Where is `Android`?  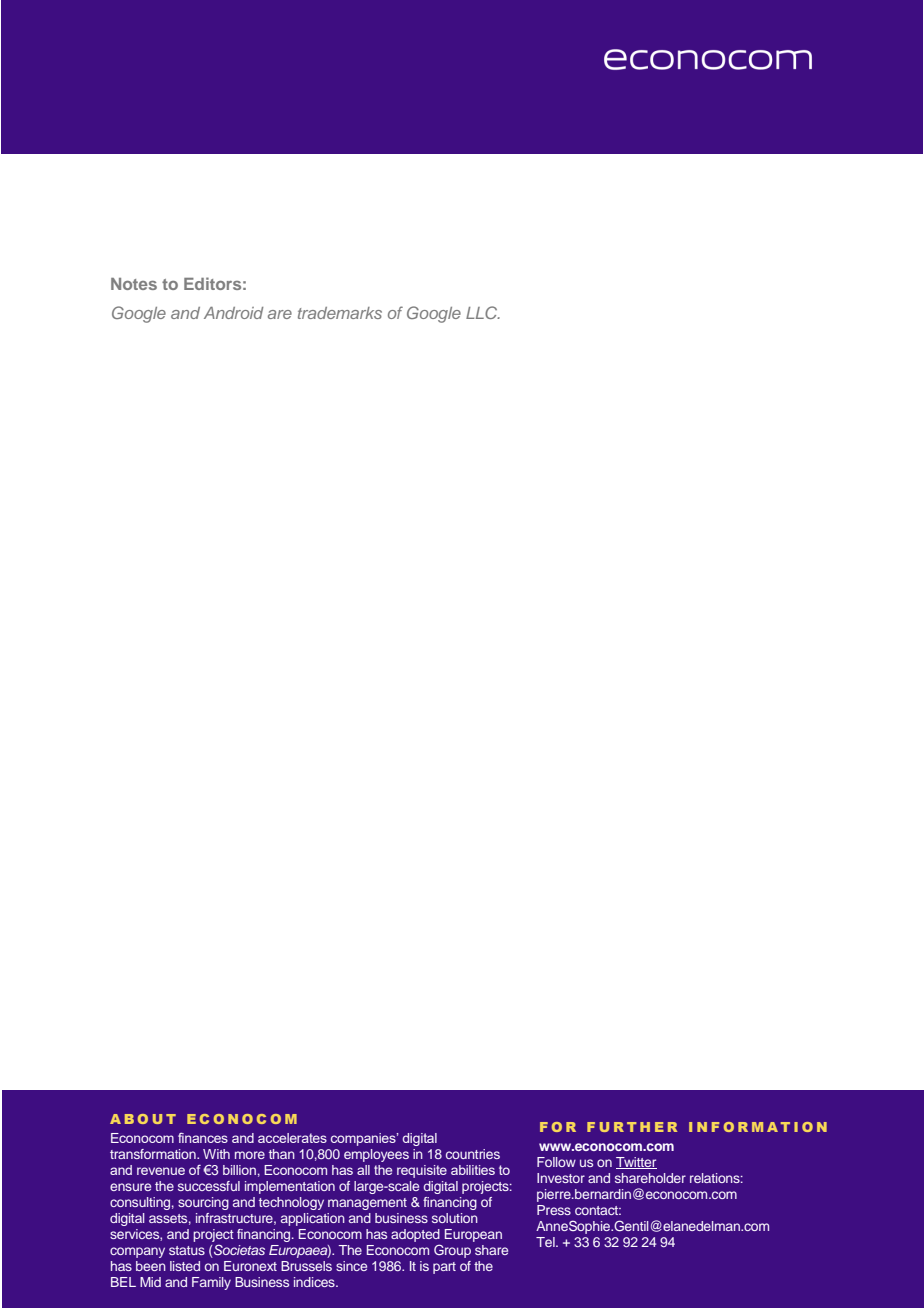 Android is located at coordinates (234, 313).
